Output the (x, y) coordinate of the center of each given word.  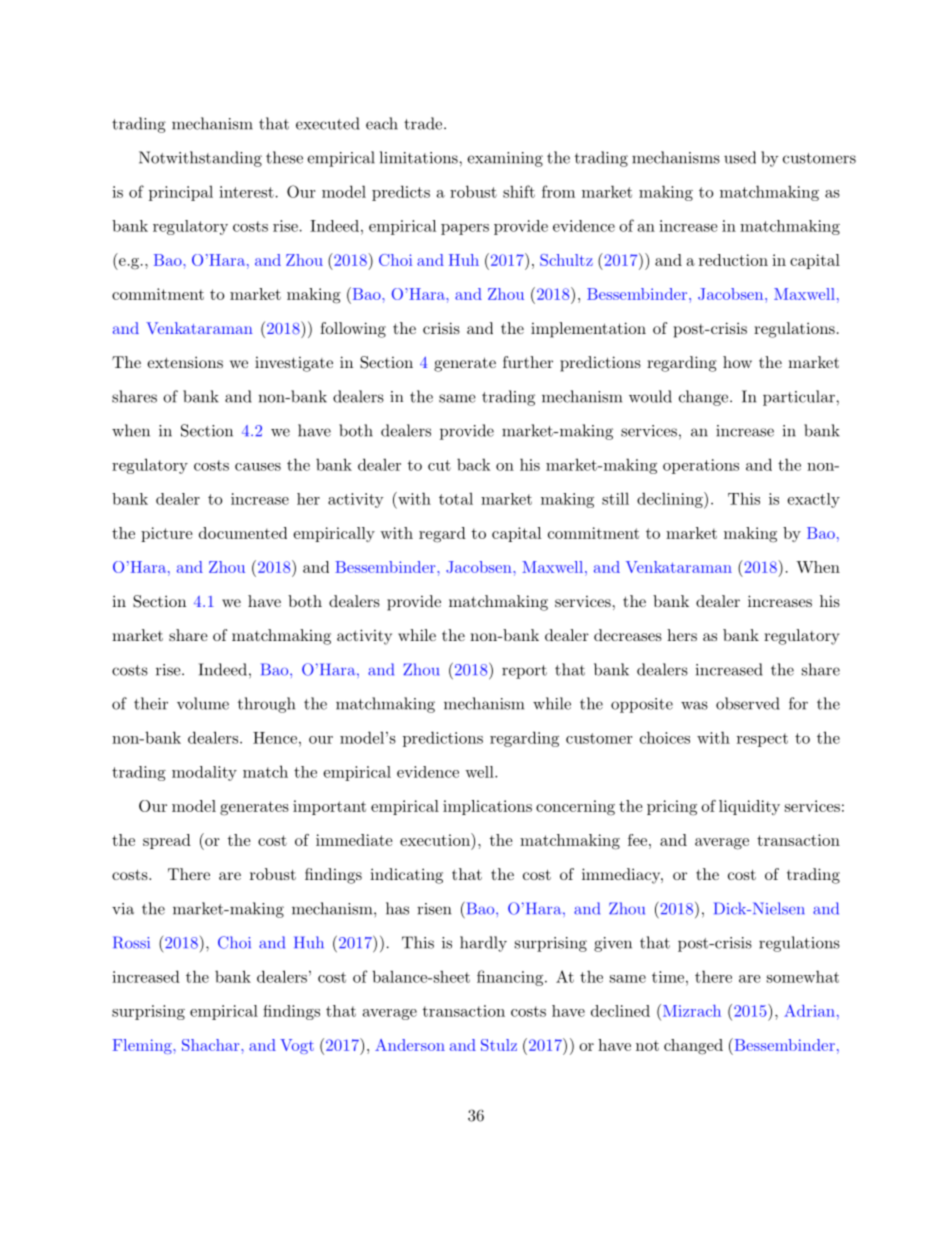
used (740, 157)
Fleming (143, 1046)
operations (701, 466)
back (474, 465)
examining (505, 159)
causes (258, 467)
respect (762, 740)
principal (181, 193)
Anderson (410, 1045)
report (524, 672)
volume (203, 703)
